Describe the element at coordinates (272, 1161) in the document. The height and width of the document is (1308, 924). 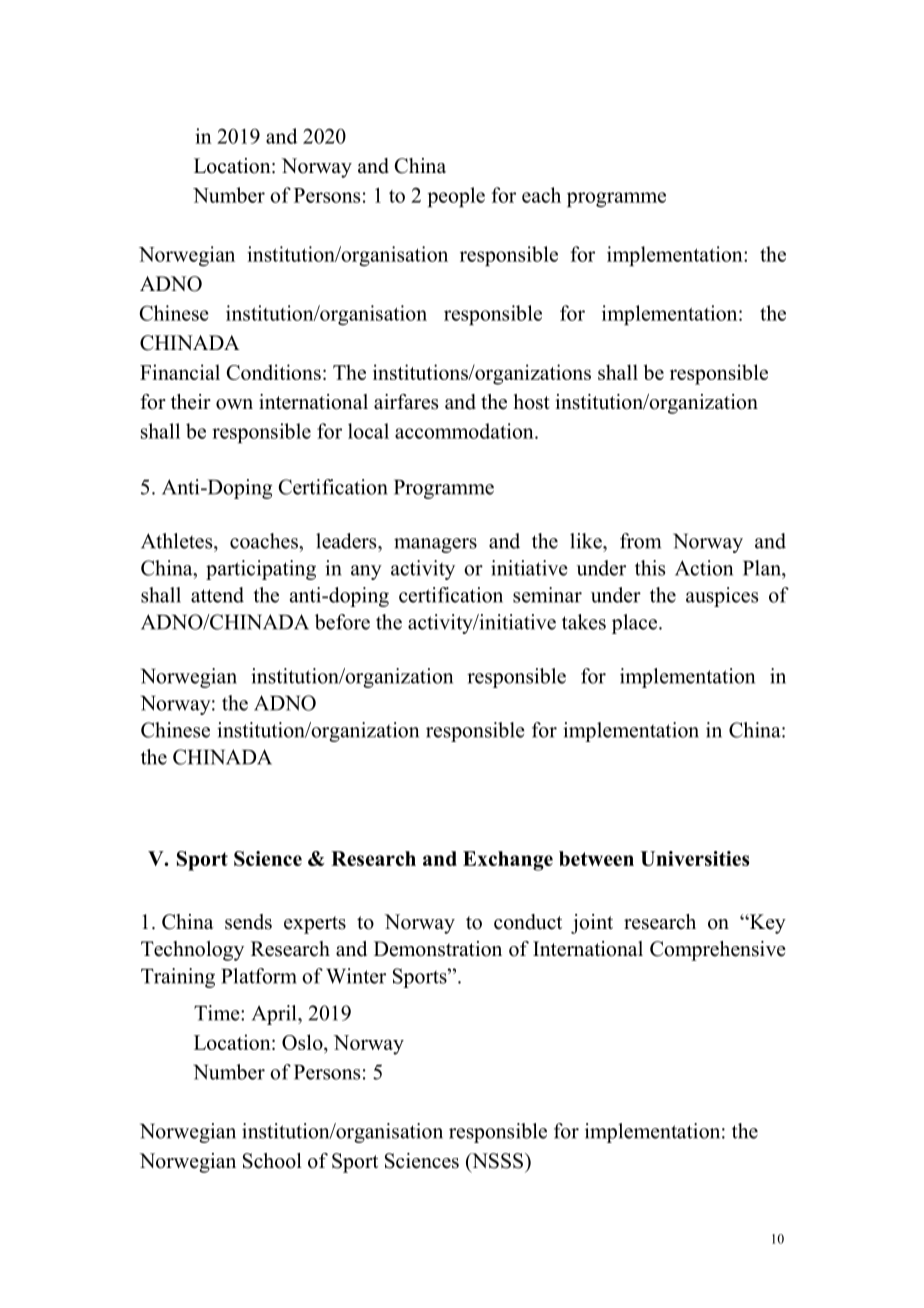
I see `School` at that location.
